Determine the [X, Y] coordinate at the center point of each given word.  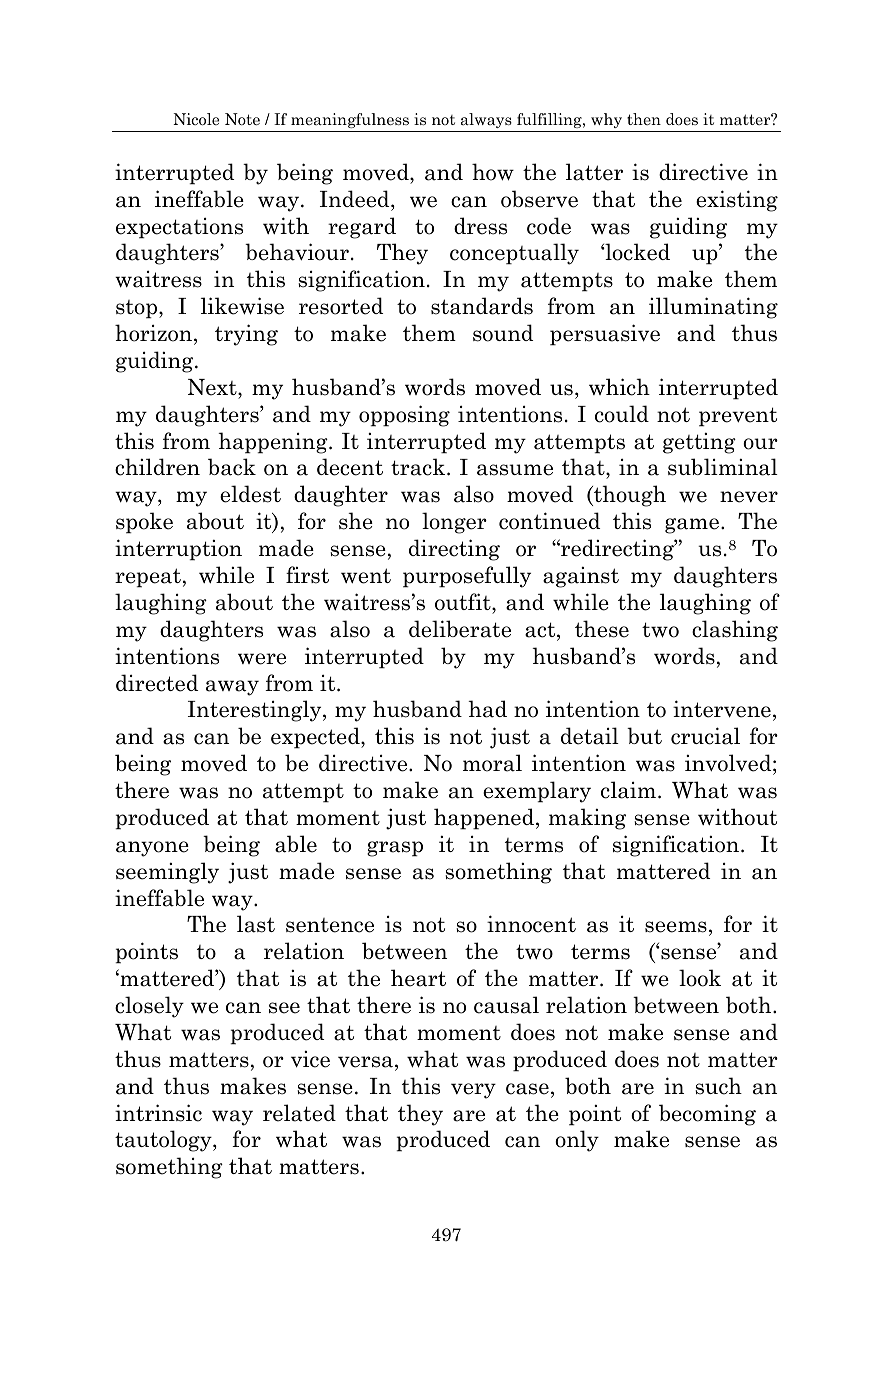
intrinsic [158, 1113]
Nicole [196, 119]
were [262, 659]
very [473, 1091]
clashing [735, 631]
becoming [707, 1115]
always [486, 120]
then [644, 119]
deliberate [460, 629]
